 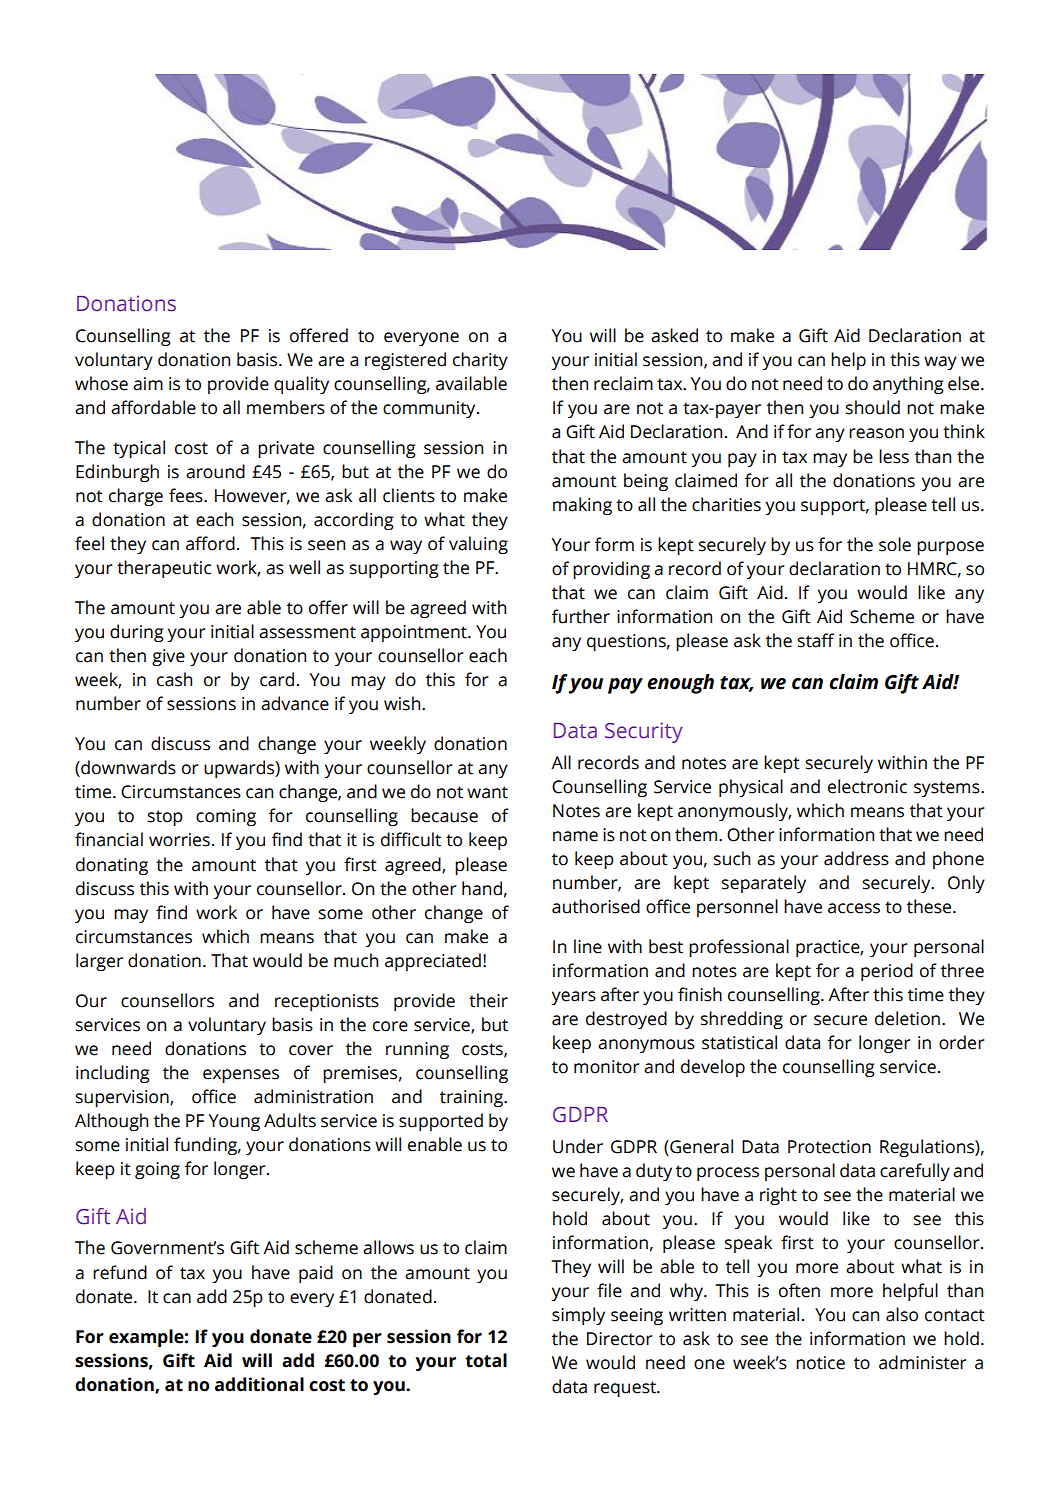 What do you see at coordinates (101, 383) in the page?
I see `whose` at bounding box center [101, 383].
